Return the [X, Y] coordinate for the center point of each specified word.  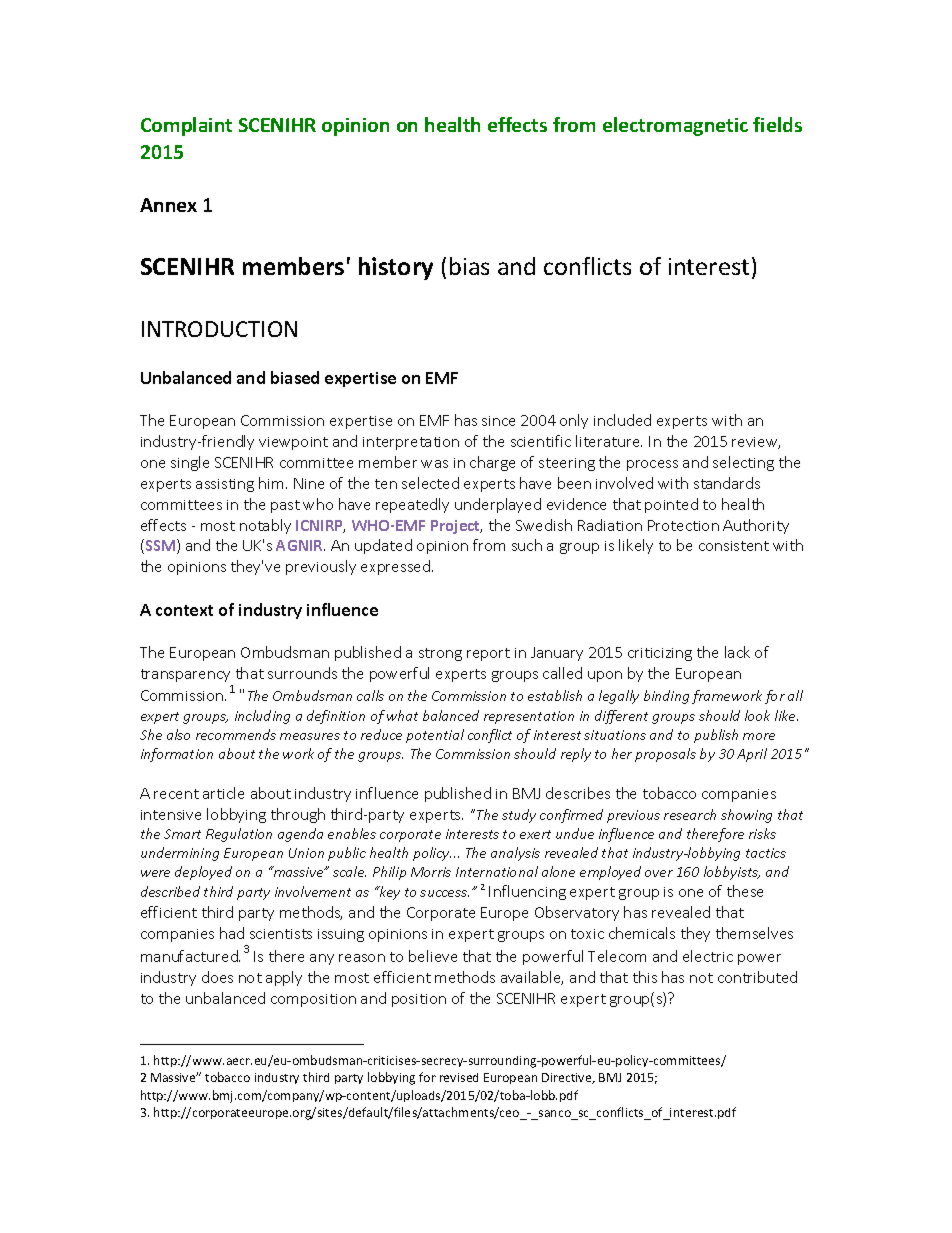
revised [459, 1077]
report [488, 654]
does [217, 977]
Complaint [186, 126]
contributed [757, 977]
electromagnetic [675, 126]
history [396, 268]
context [184, 610]
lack [737, 652]
